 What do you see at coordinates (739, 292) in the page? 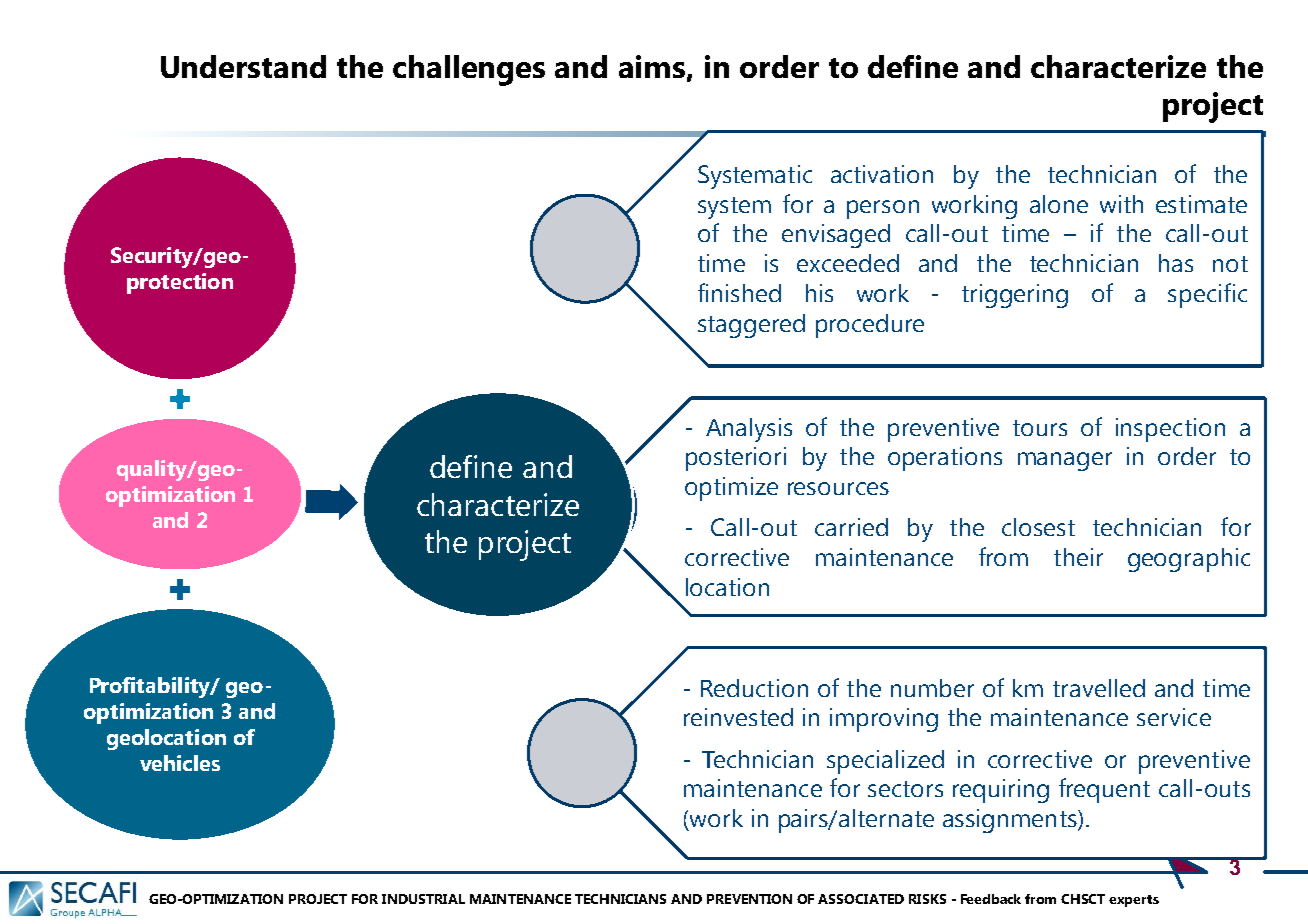
I see `finished` at bounding box center [739, 292].
